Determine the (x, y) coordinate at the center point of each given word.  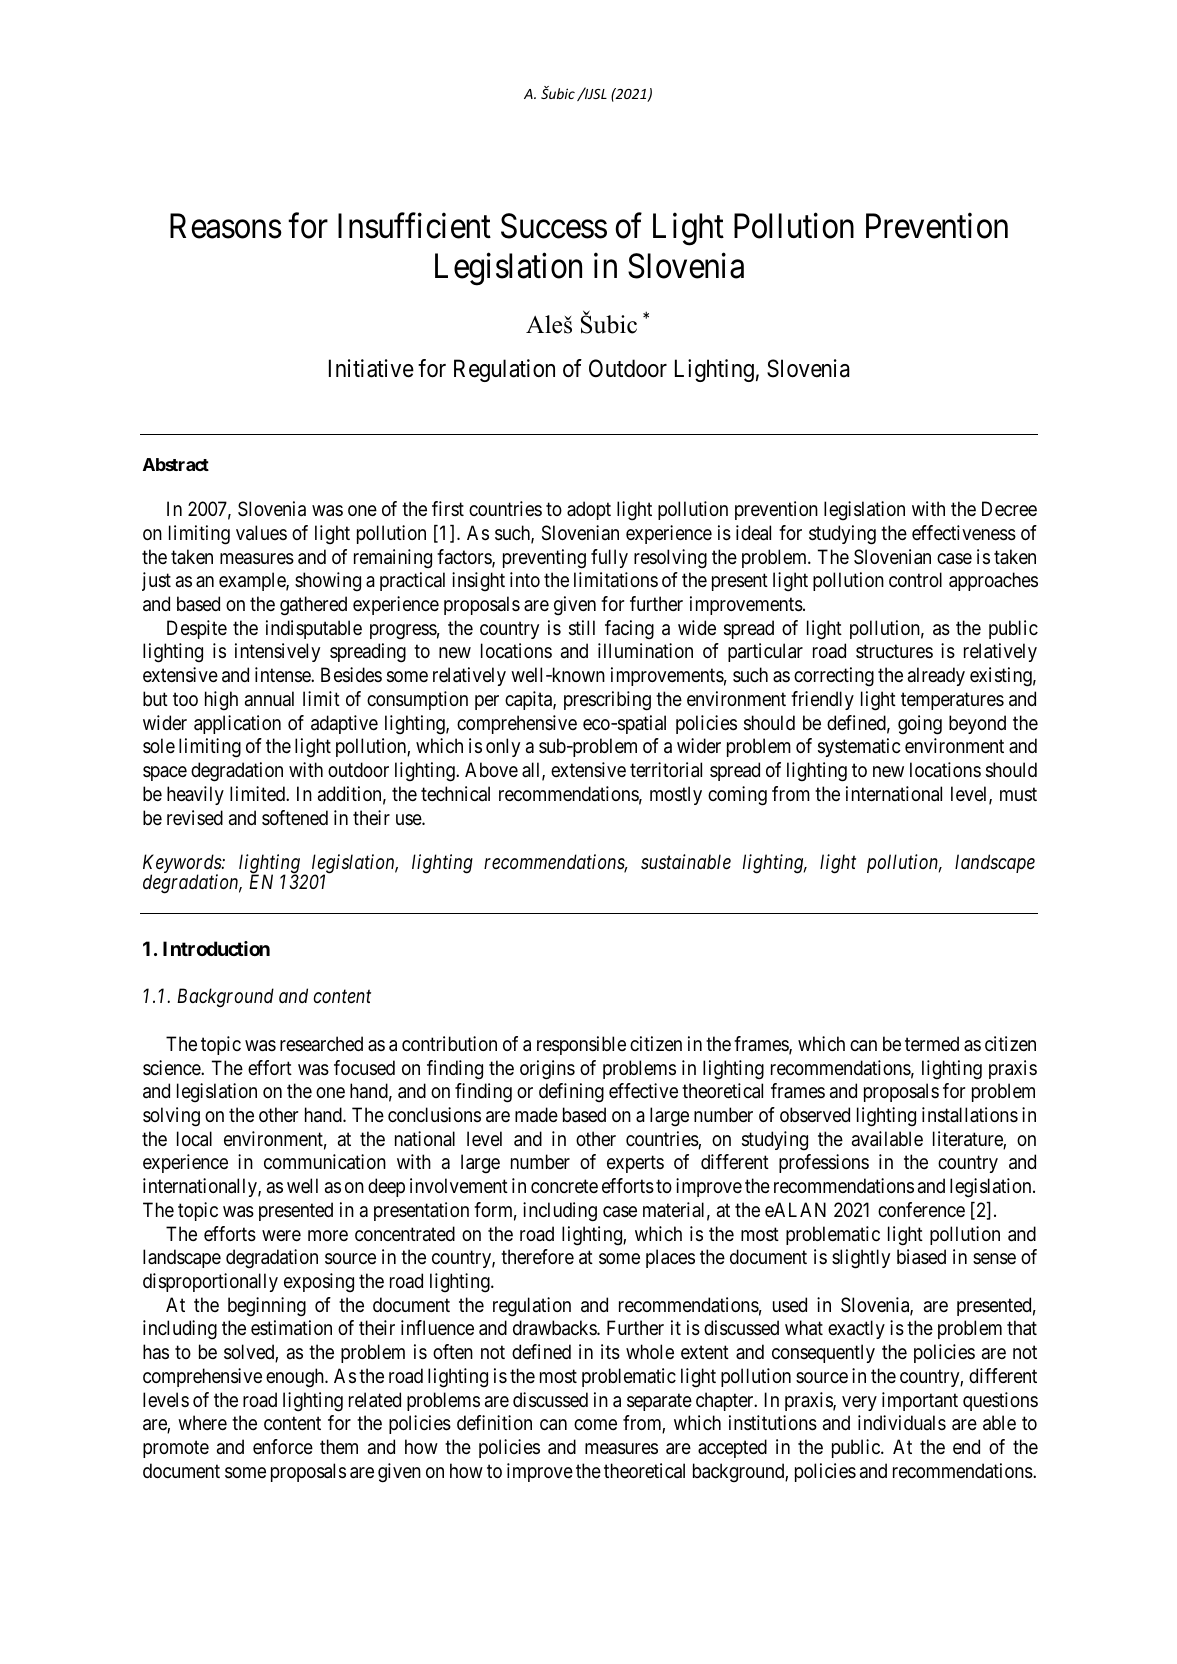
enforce (283, 1447)
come (595, 1424)
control (915, 579)
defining (571, 1093)
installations (970, 1115)
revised (195, 817)
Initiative (371, 368)
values (261, 533)
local (194, 1139)
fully (609, 558)
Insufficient (414, 226)
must (1018, 794)
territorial (666, 770)
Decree (1009, 508)
